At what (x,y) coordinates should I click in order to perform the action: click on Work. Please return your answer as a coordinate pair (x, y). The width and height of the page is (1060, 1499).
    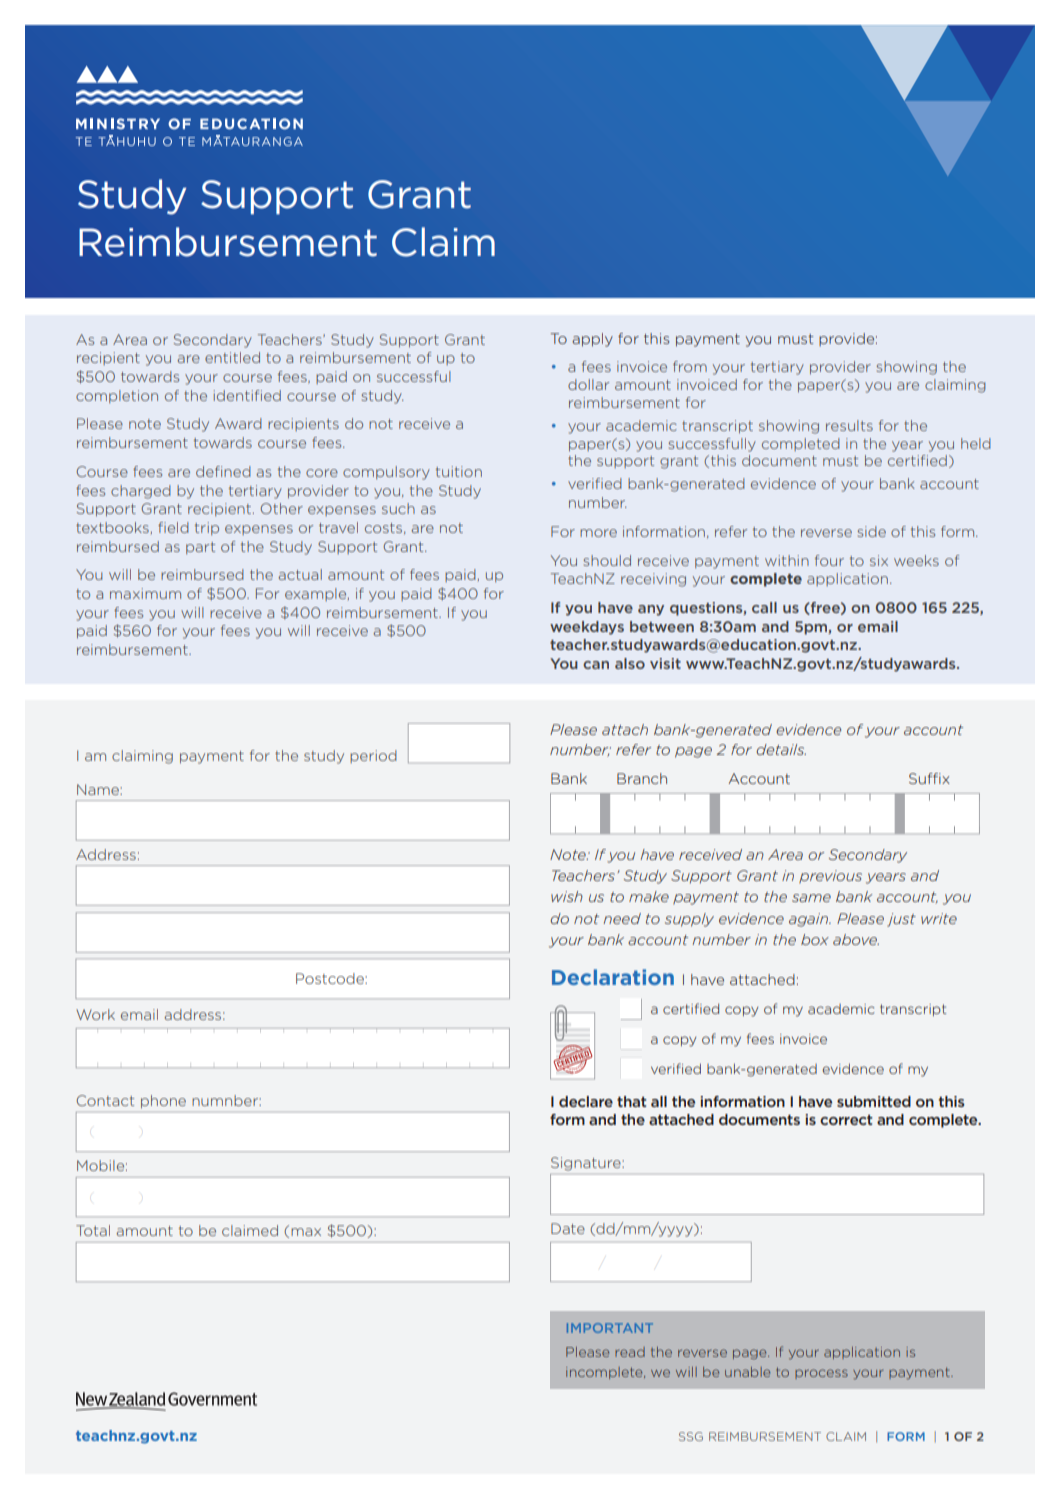
    Looking at the image, I should click on (95, 1014).
